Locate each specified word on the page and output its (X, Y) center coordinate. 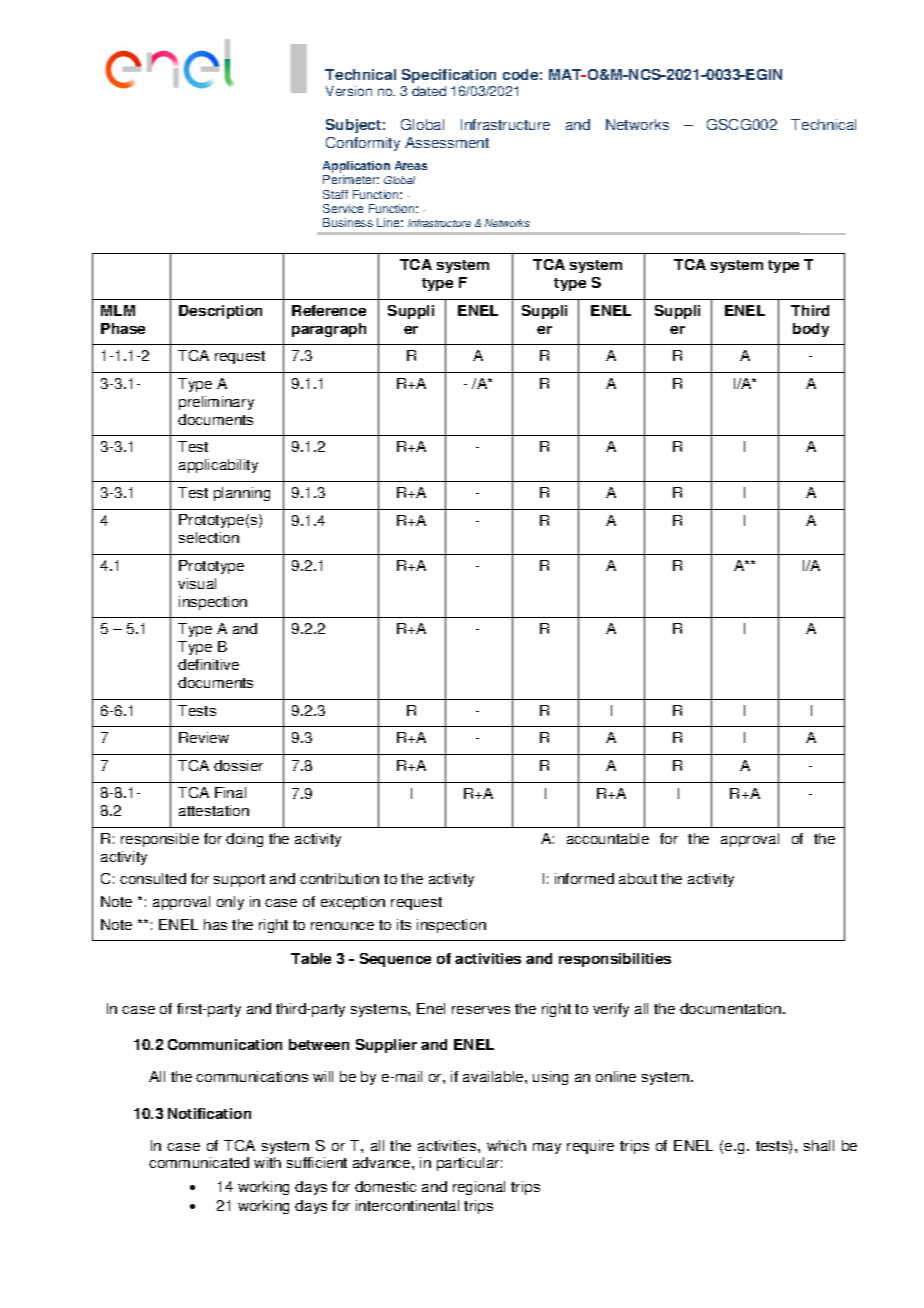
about (638, 878)
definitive (208, 664)
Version (349, 91)
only (230, 903)
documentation (732, 1008)
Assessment (447, 142)
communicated (199, 1162)
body (811, 330)
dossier (238, 765)
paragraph (329, 330)
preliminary (216, 403)
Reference (329, 310)
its (404, 924)
